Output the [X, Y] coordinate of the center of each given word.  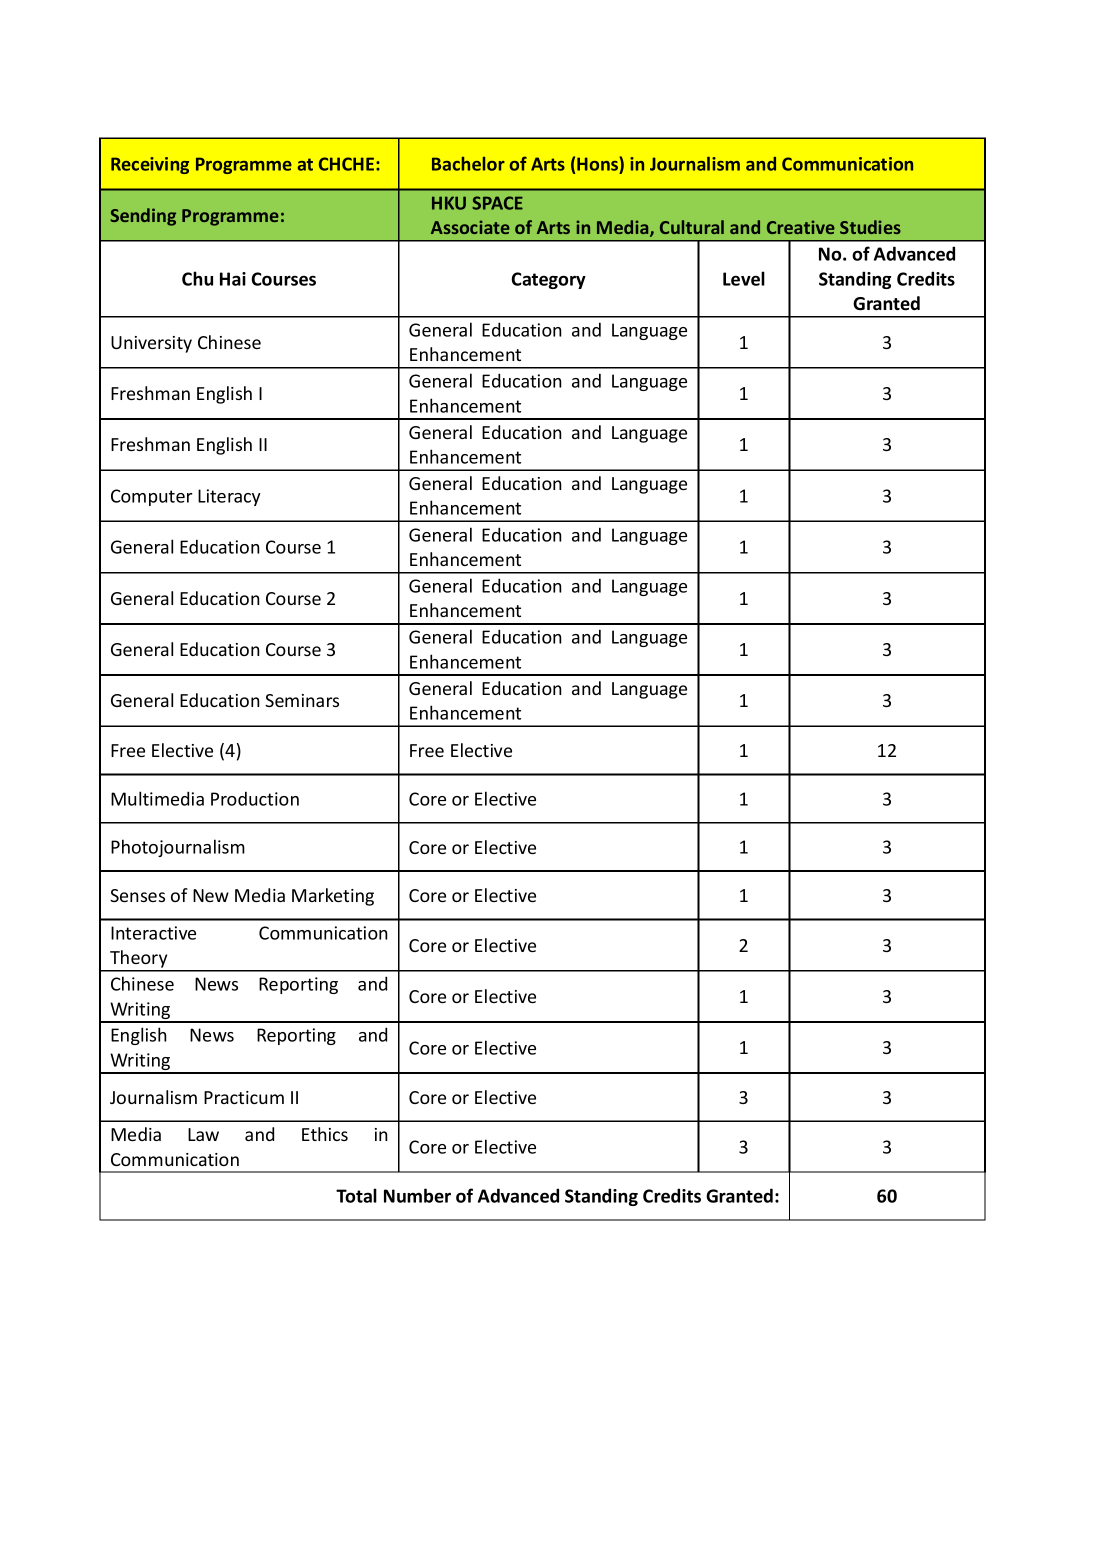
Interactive [153, 933]
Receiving [150, 165]
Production [255, 798]
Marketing [333, 897]
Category [548, 280]
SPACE [497, 203]
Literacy [229, 497]
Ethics [325, 1134]
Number [417, 1195]
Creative [801, 227]
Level [744, 278]
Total [356, 1195]
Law [203, 1134]
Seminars [302, 700]
